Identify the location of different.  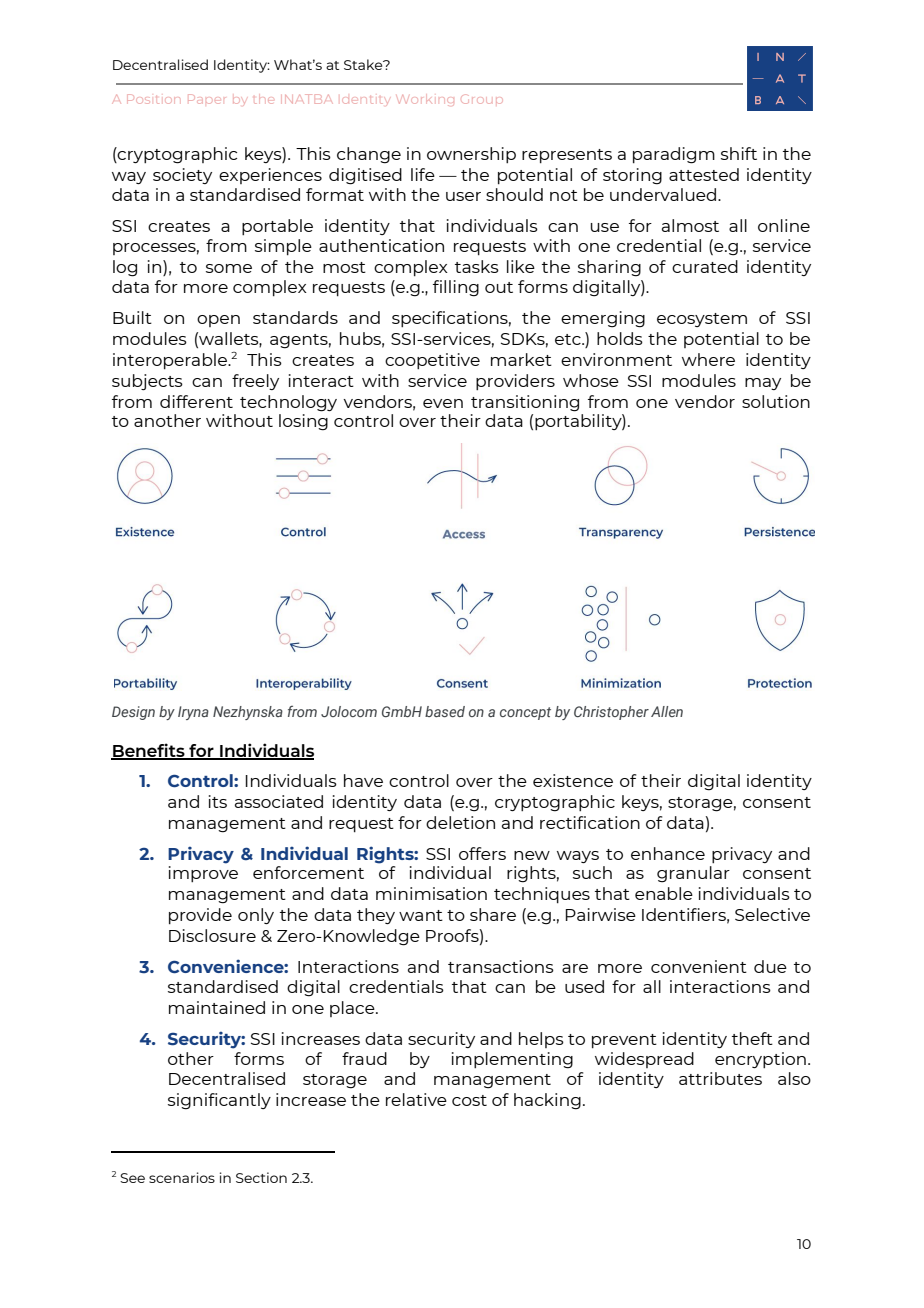
(196, 401).
